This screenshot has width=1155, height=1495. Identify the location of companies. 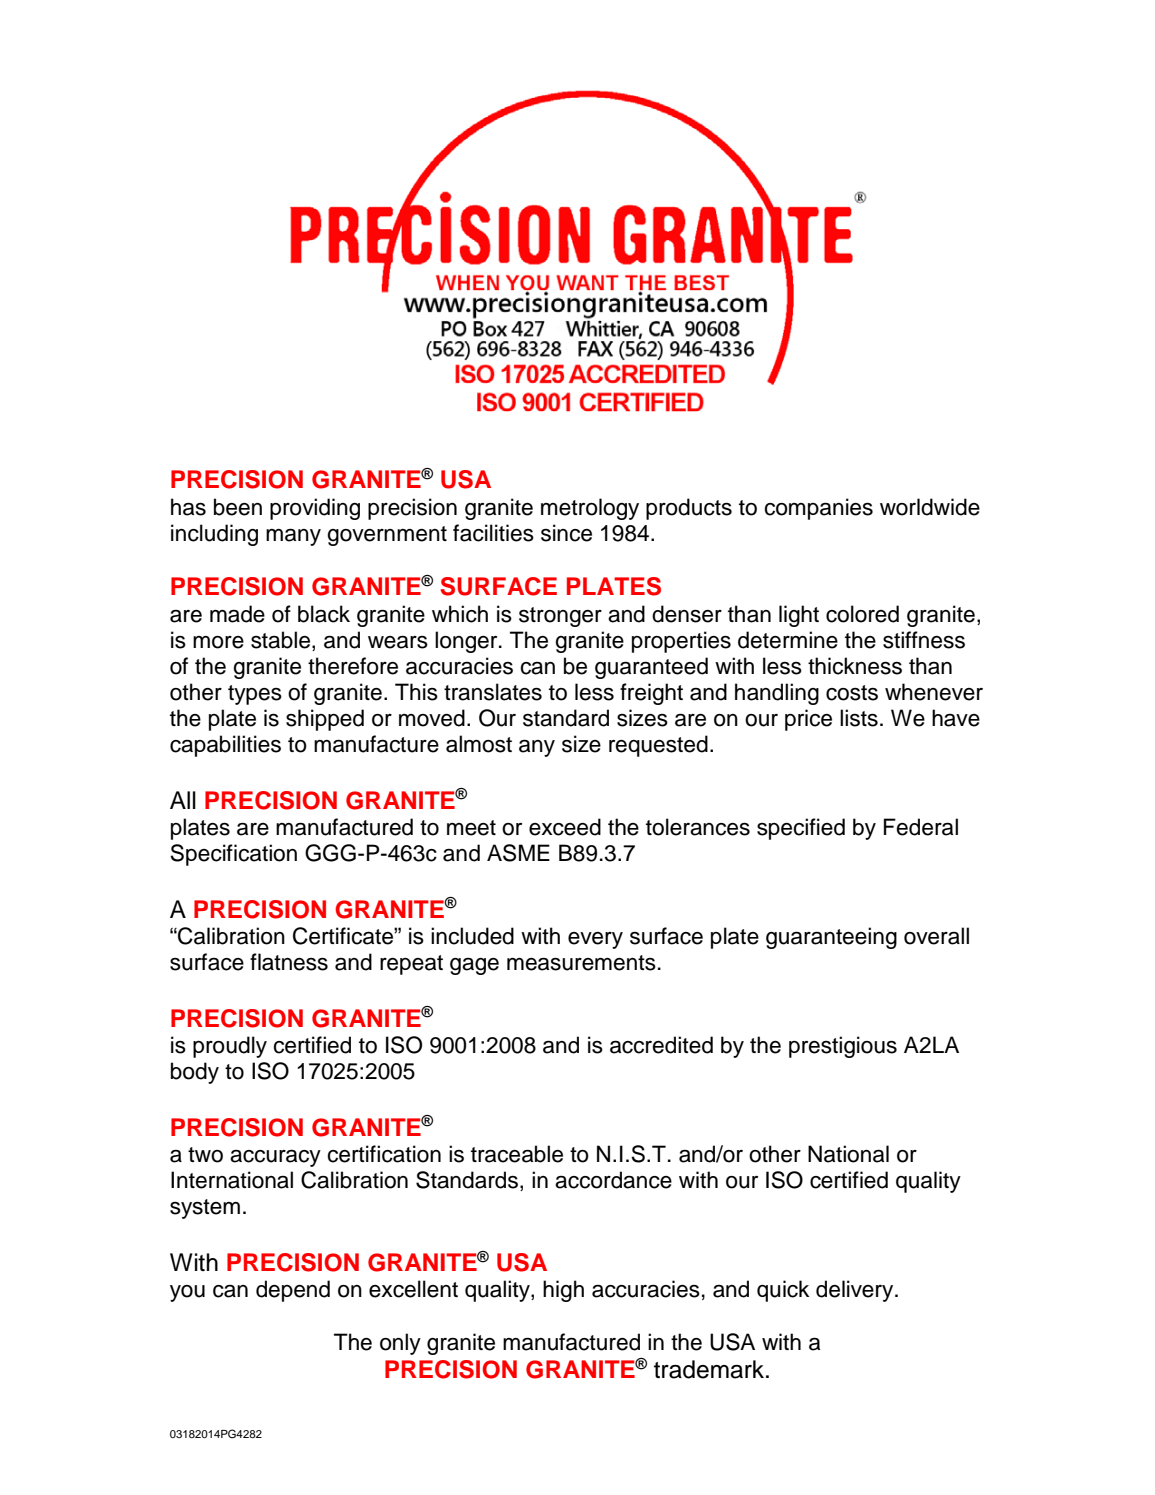
(818, 509).
